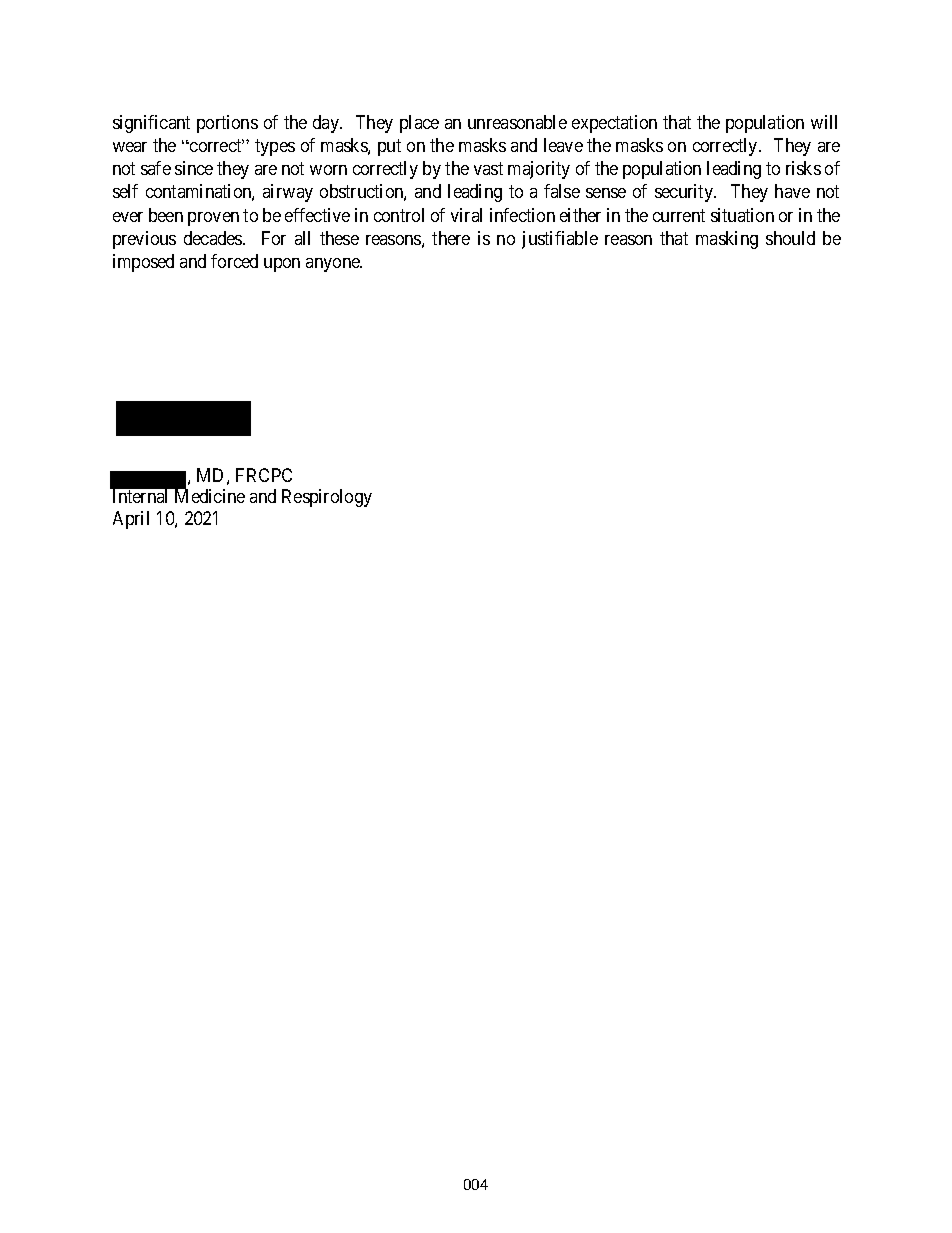 The height and width of the document is (1233, 952). I want to click on will, so click(824, 122).
